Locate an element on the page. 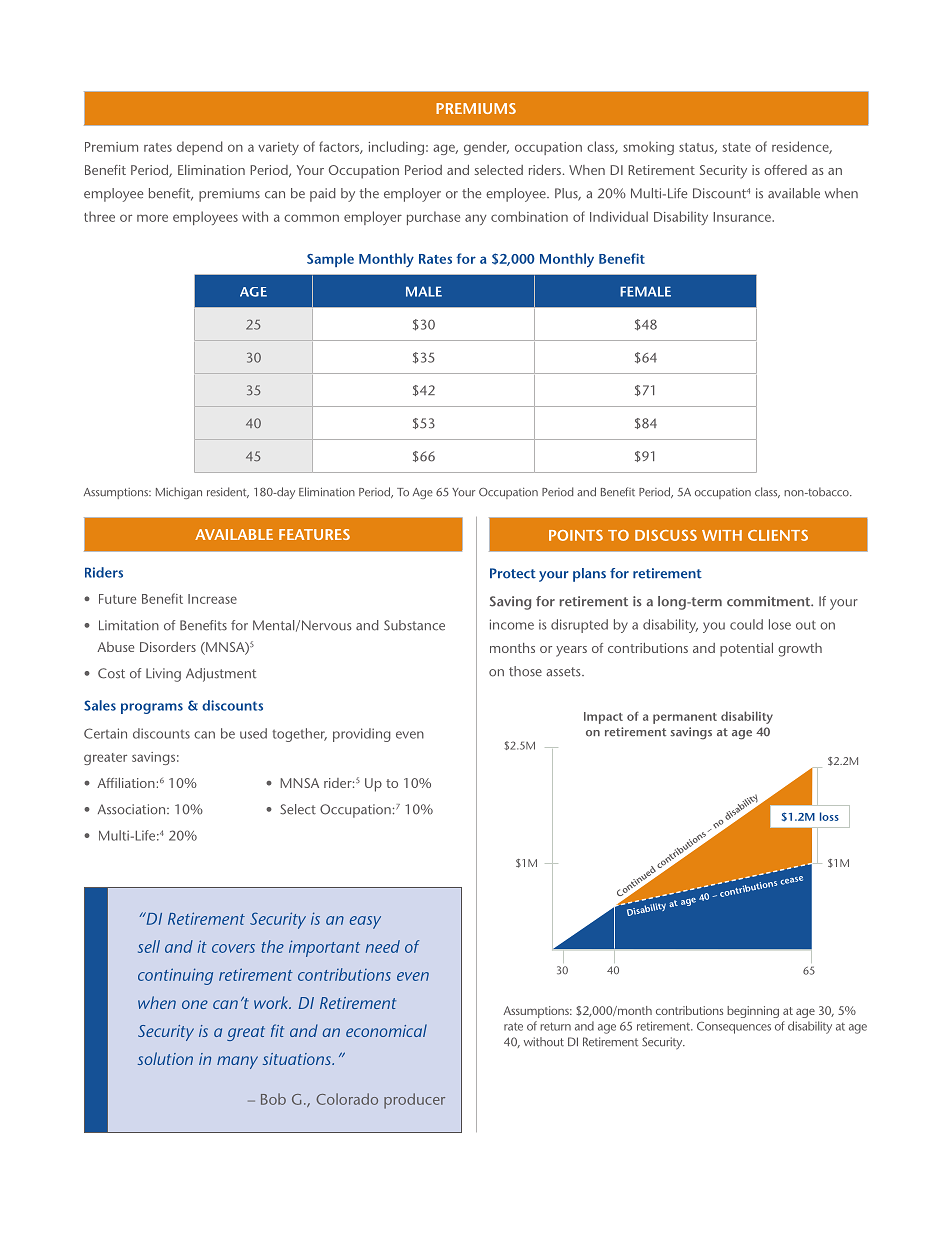 This page has height=1233, width=952. could is located at coordinates (746, 624).
